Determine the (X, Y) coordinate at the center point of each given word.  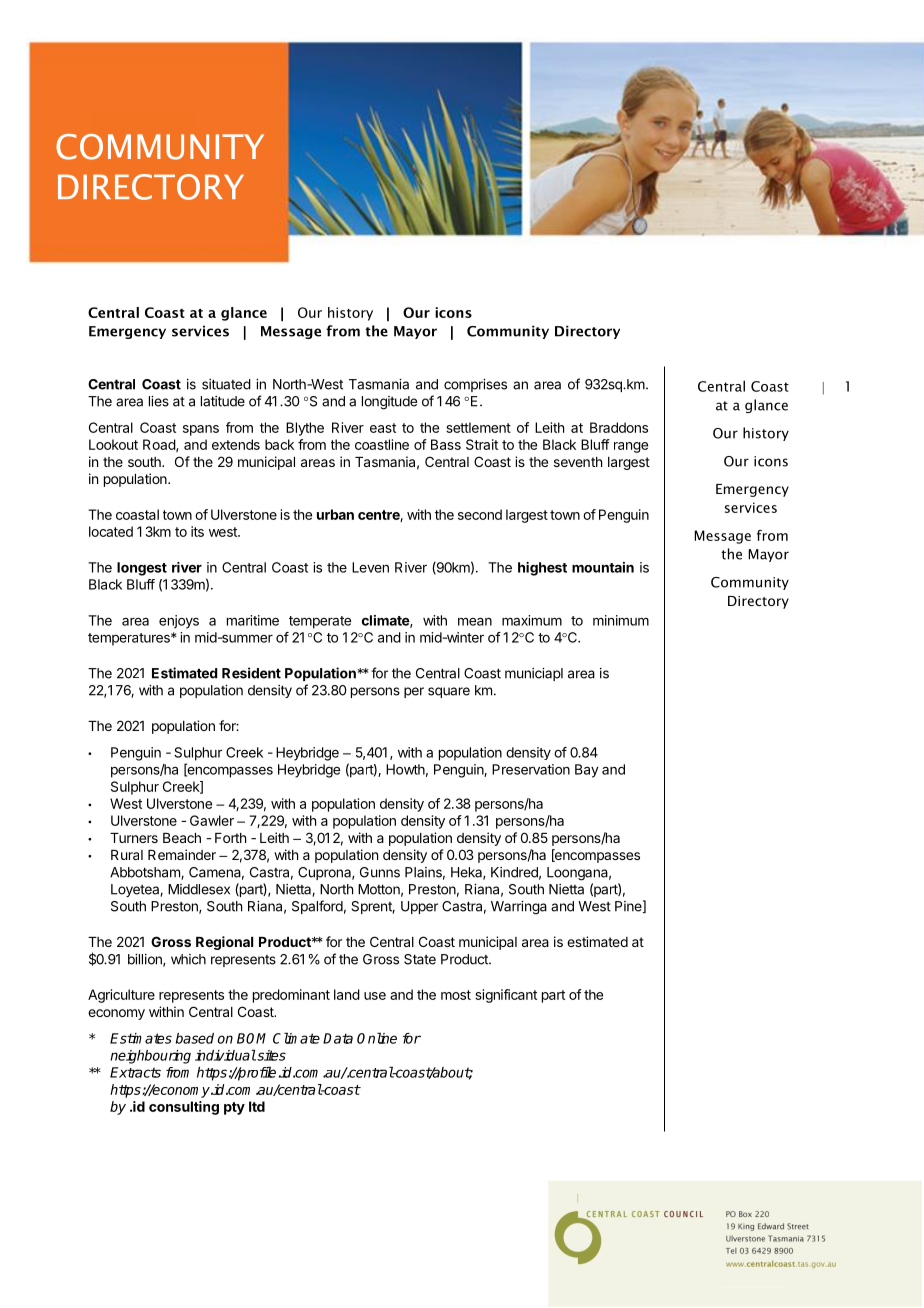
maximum (532, 620)
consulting (184, 1108)
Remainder (182, 854)
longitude (389, 403)
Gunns (380, 872)
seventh (578, 462)
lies (159, 401)
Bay (587, 771)
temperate (320, 622)
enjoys (179, 622)
